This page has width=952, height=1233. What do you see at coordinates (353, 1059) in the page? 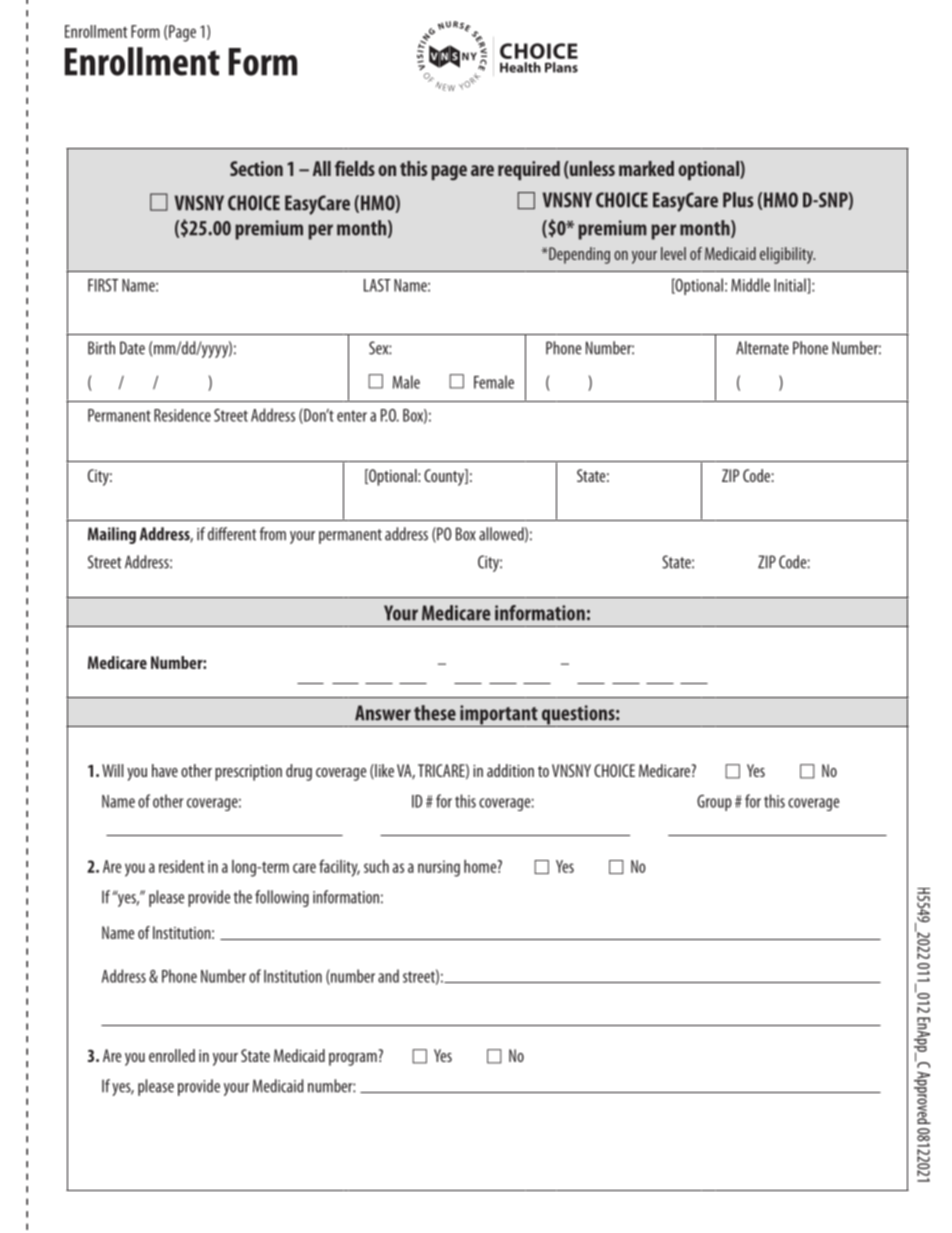
I see `program` at bounding box center [353, 1059].
